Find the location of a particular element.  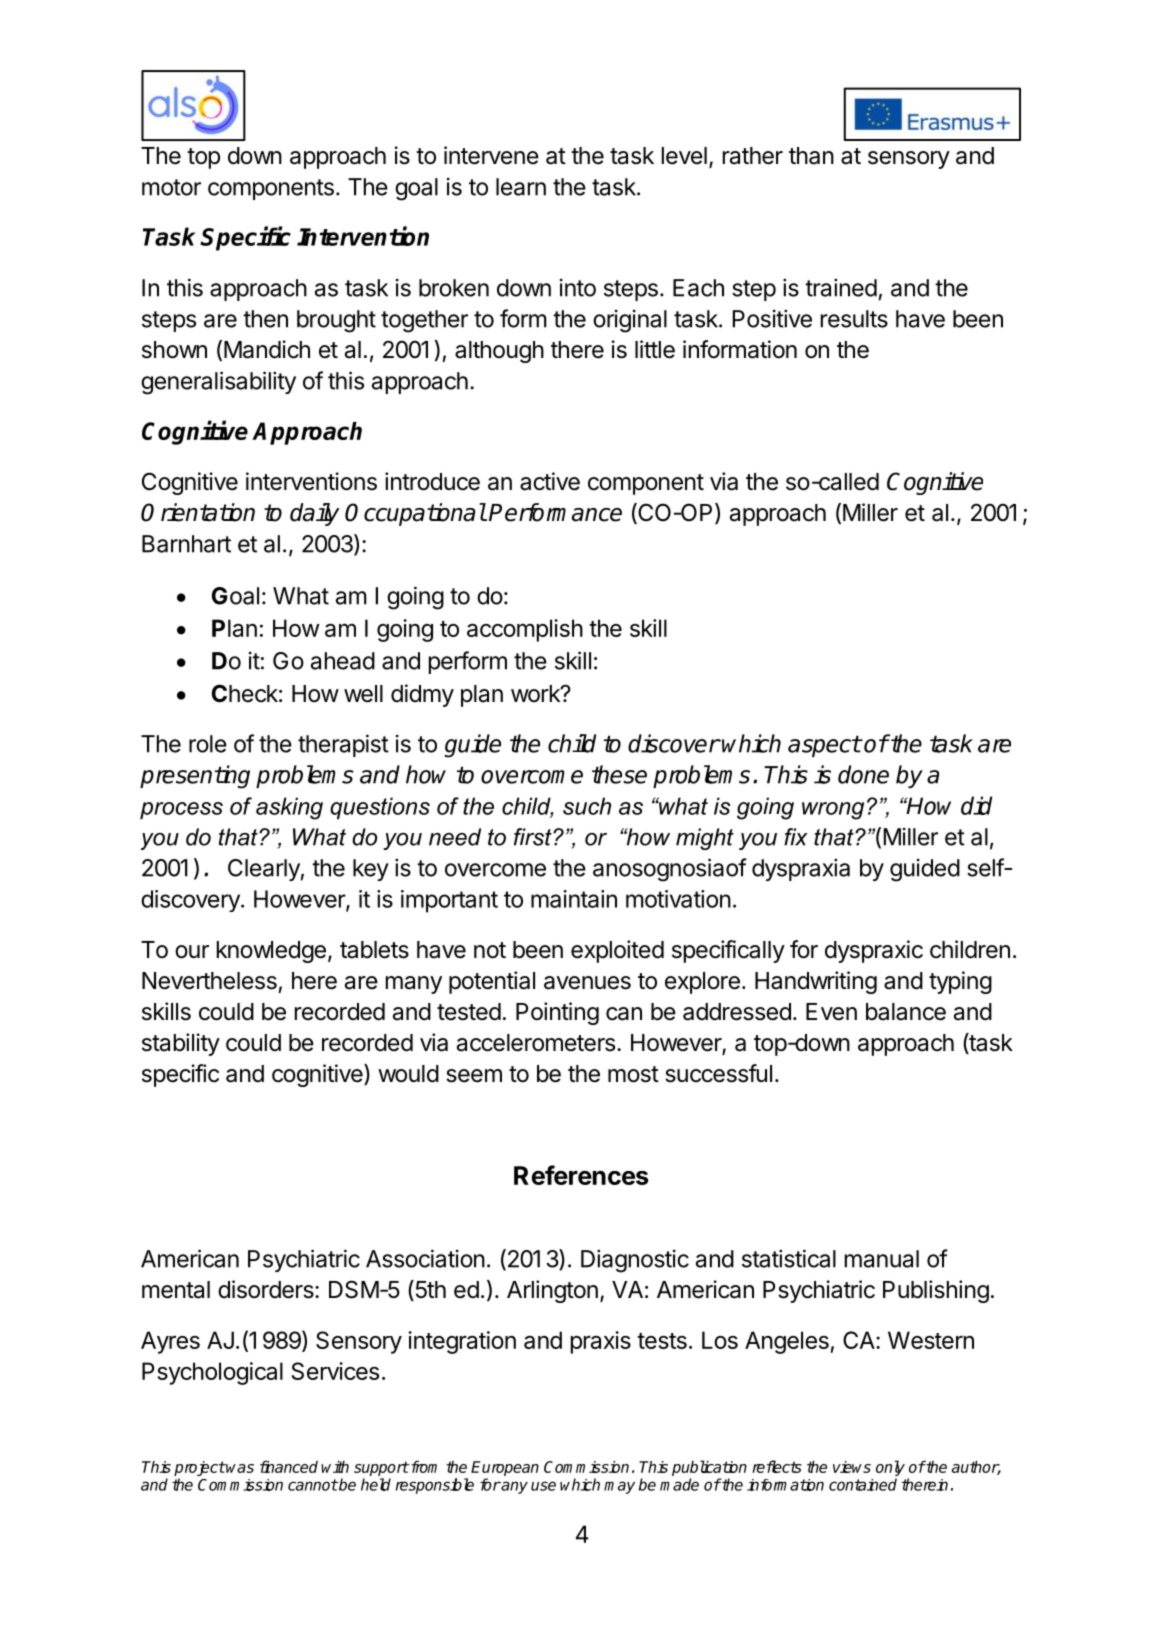

than is located at coordinates (811, 156).
